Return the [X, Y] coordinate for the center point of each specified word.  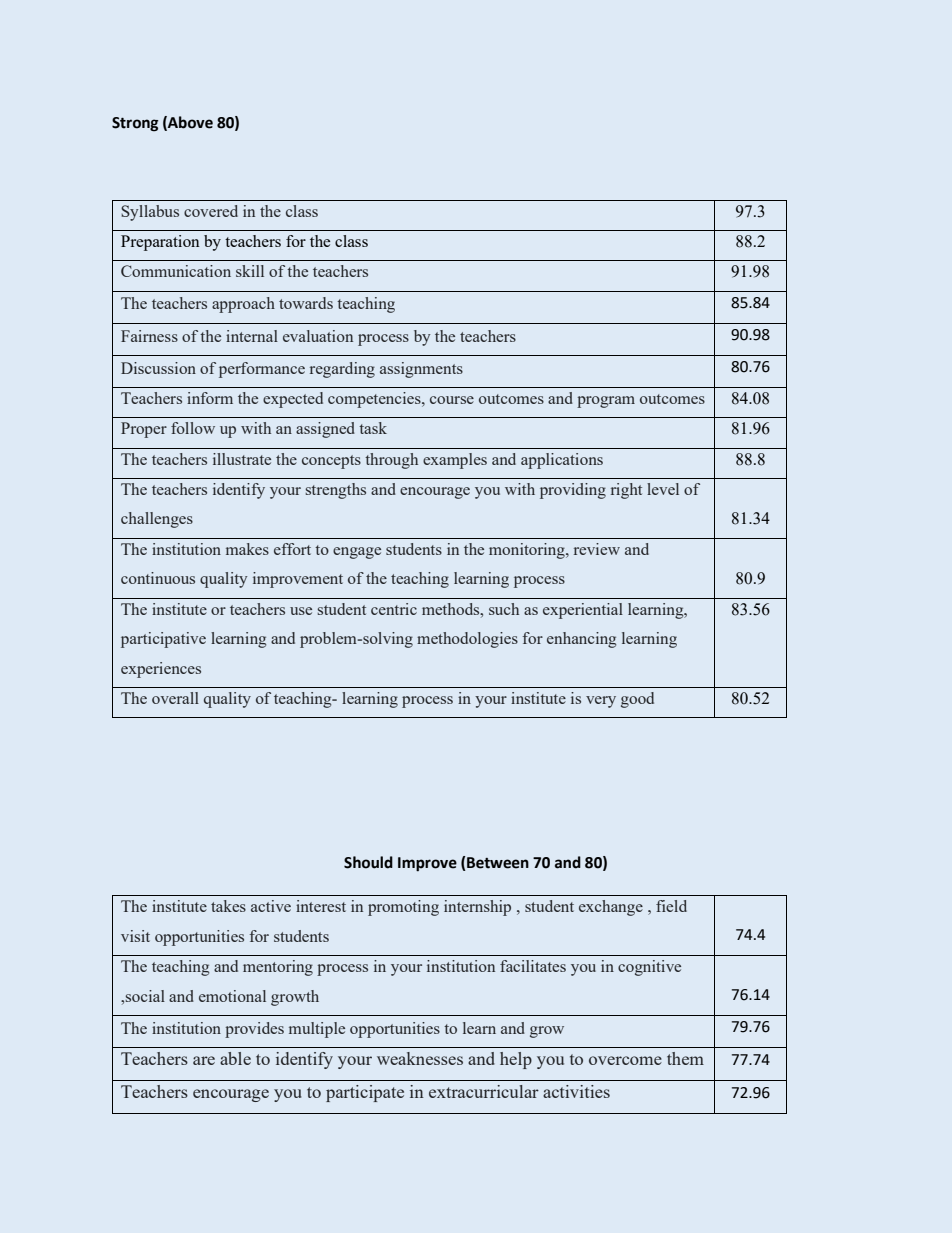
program [606, 402]
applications [562, 461]
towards [306, 303]
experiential [583, 611]
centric [394, 609]
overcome [625, 1060]
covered [211, 211]
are [204, 1060]
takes [228, 906]
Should [368, 862]
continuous [158, 578]
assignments [421, 370]
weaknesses [420, 1058]
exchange [611, 908]
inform [210, 398]
